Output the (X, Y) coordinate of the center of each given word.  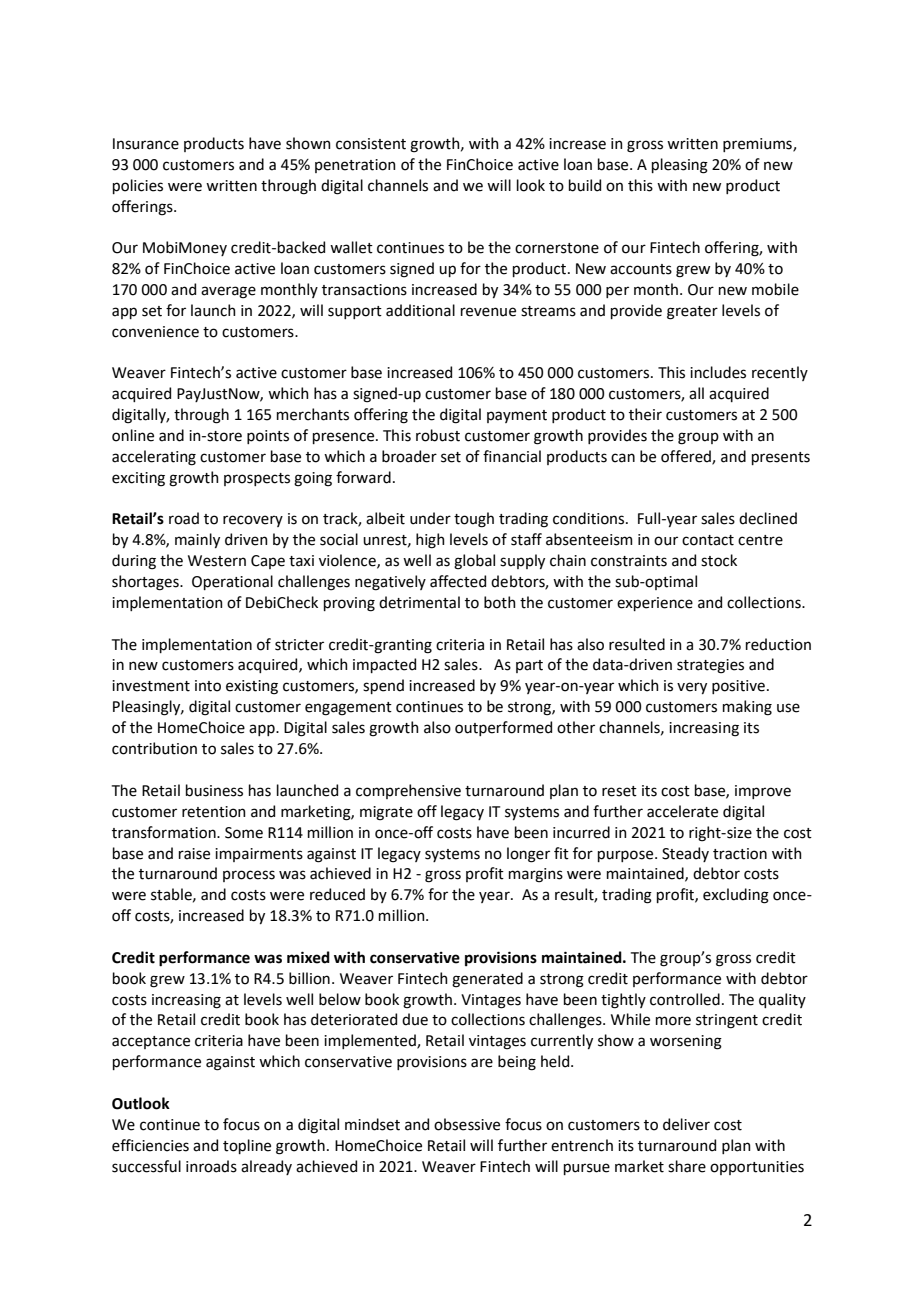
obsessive (467, 1124)
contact (708, 540)
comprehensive (408, 791)
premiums (758, 145)
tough (474, 520)
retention (214, 812)
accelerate (682, 811)
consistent (371, 144)
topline (247, 1146)
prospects (257, 479)
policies (138, 186)
